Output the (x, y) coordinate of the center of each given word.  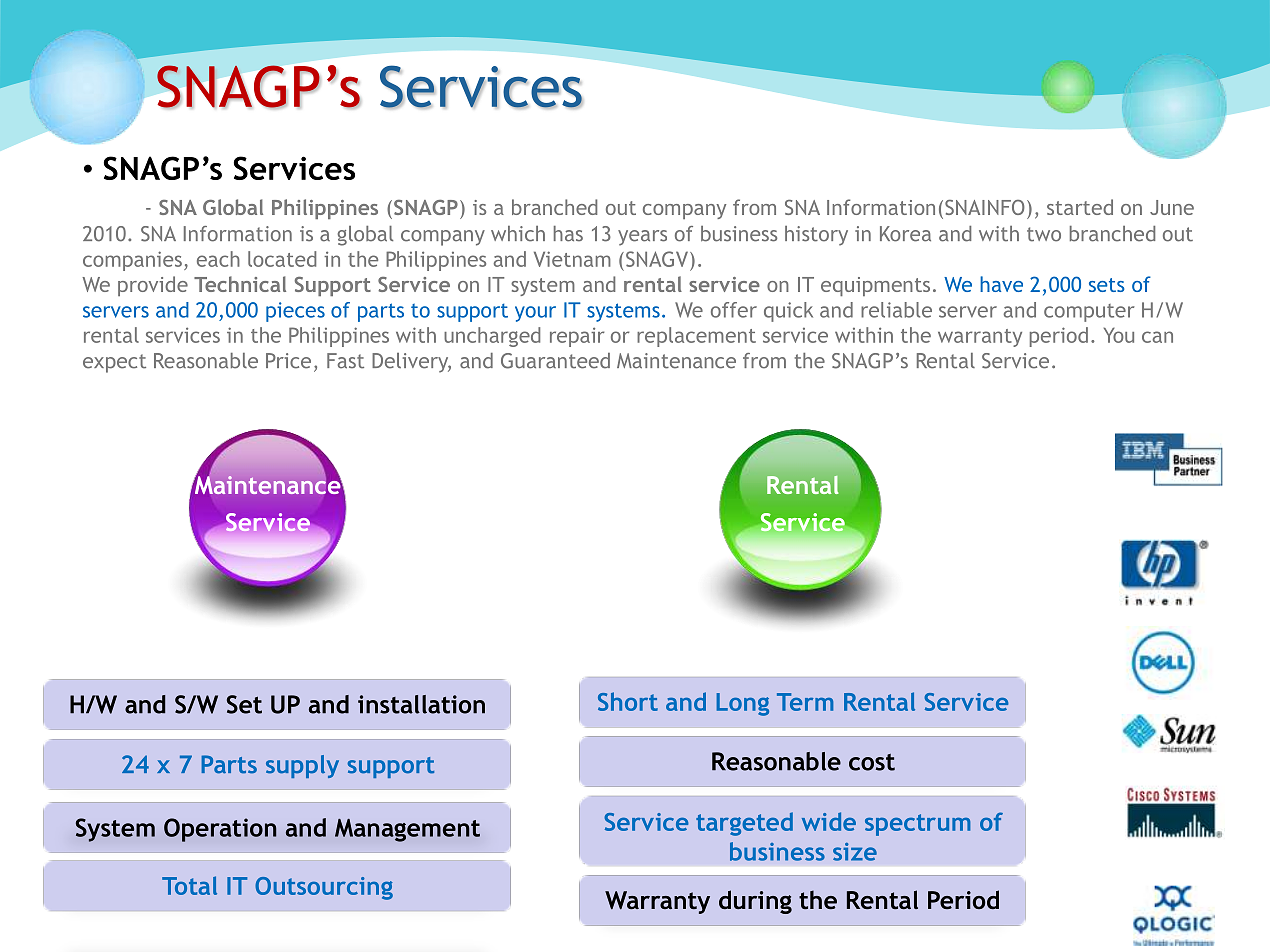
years (642, 238)
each (218, 259)
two (1044, 234)
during (755, 902)
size (855, 852)
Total (189, 885)
